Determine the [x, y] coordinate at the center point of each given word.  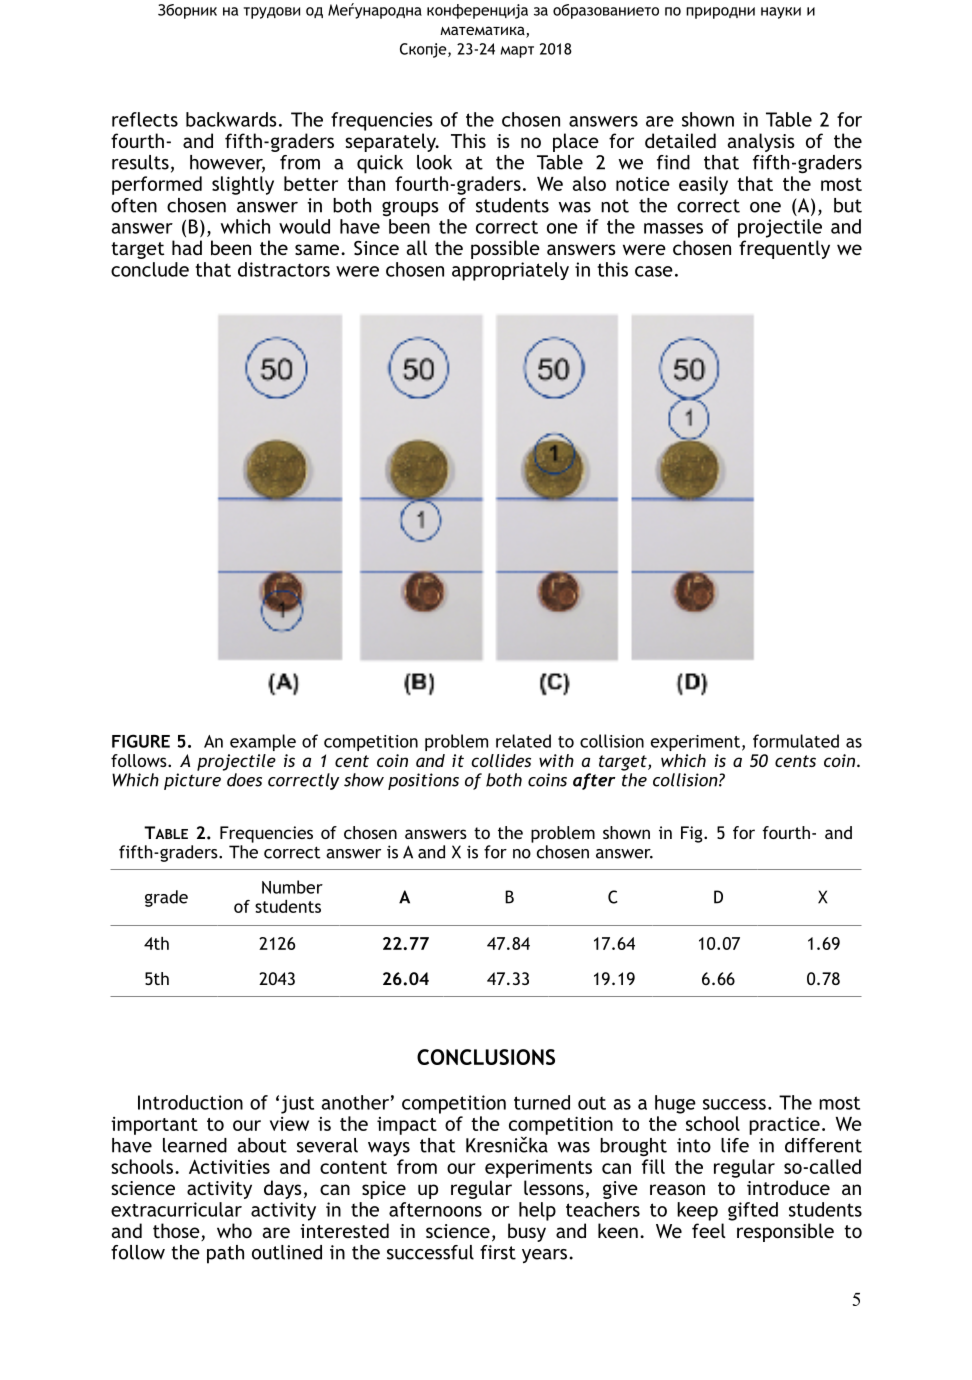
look [434, 162]
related [523, 741]
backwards [231, 119]
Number [292, 887]
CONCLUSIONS [486, 1057]
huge [675, 1104]
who [234, 1230]
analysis [761, 142]
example [263, 742]
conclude [150, 269]
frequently [784, 249]
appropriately [510, 271]
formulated [796, 741]
